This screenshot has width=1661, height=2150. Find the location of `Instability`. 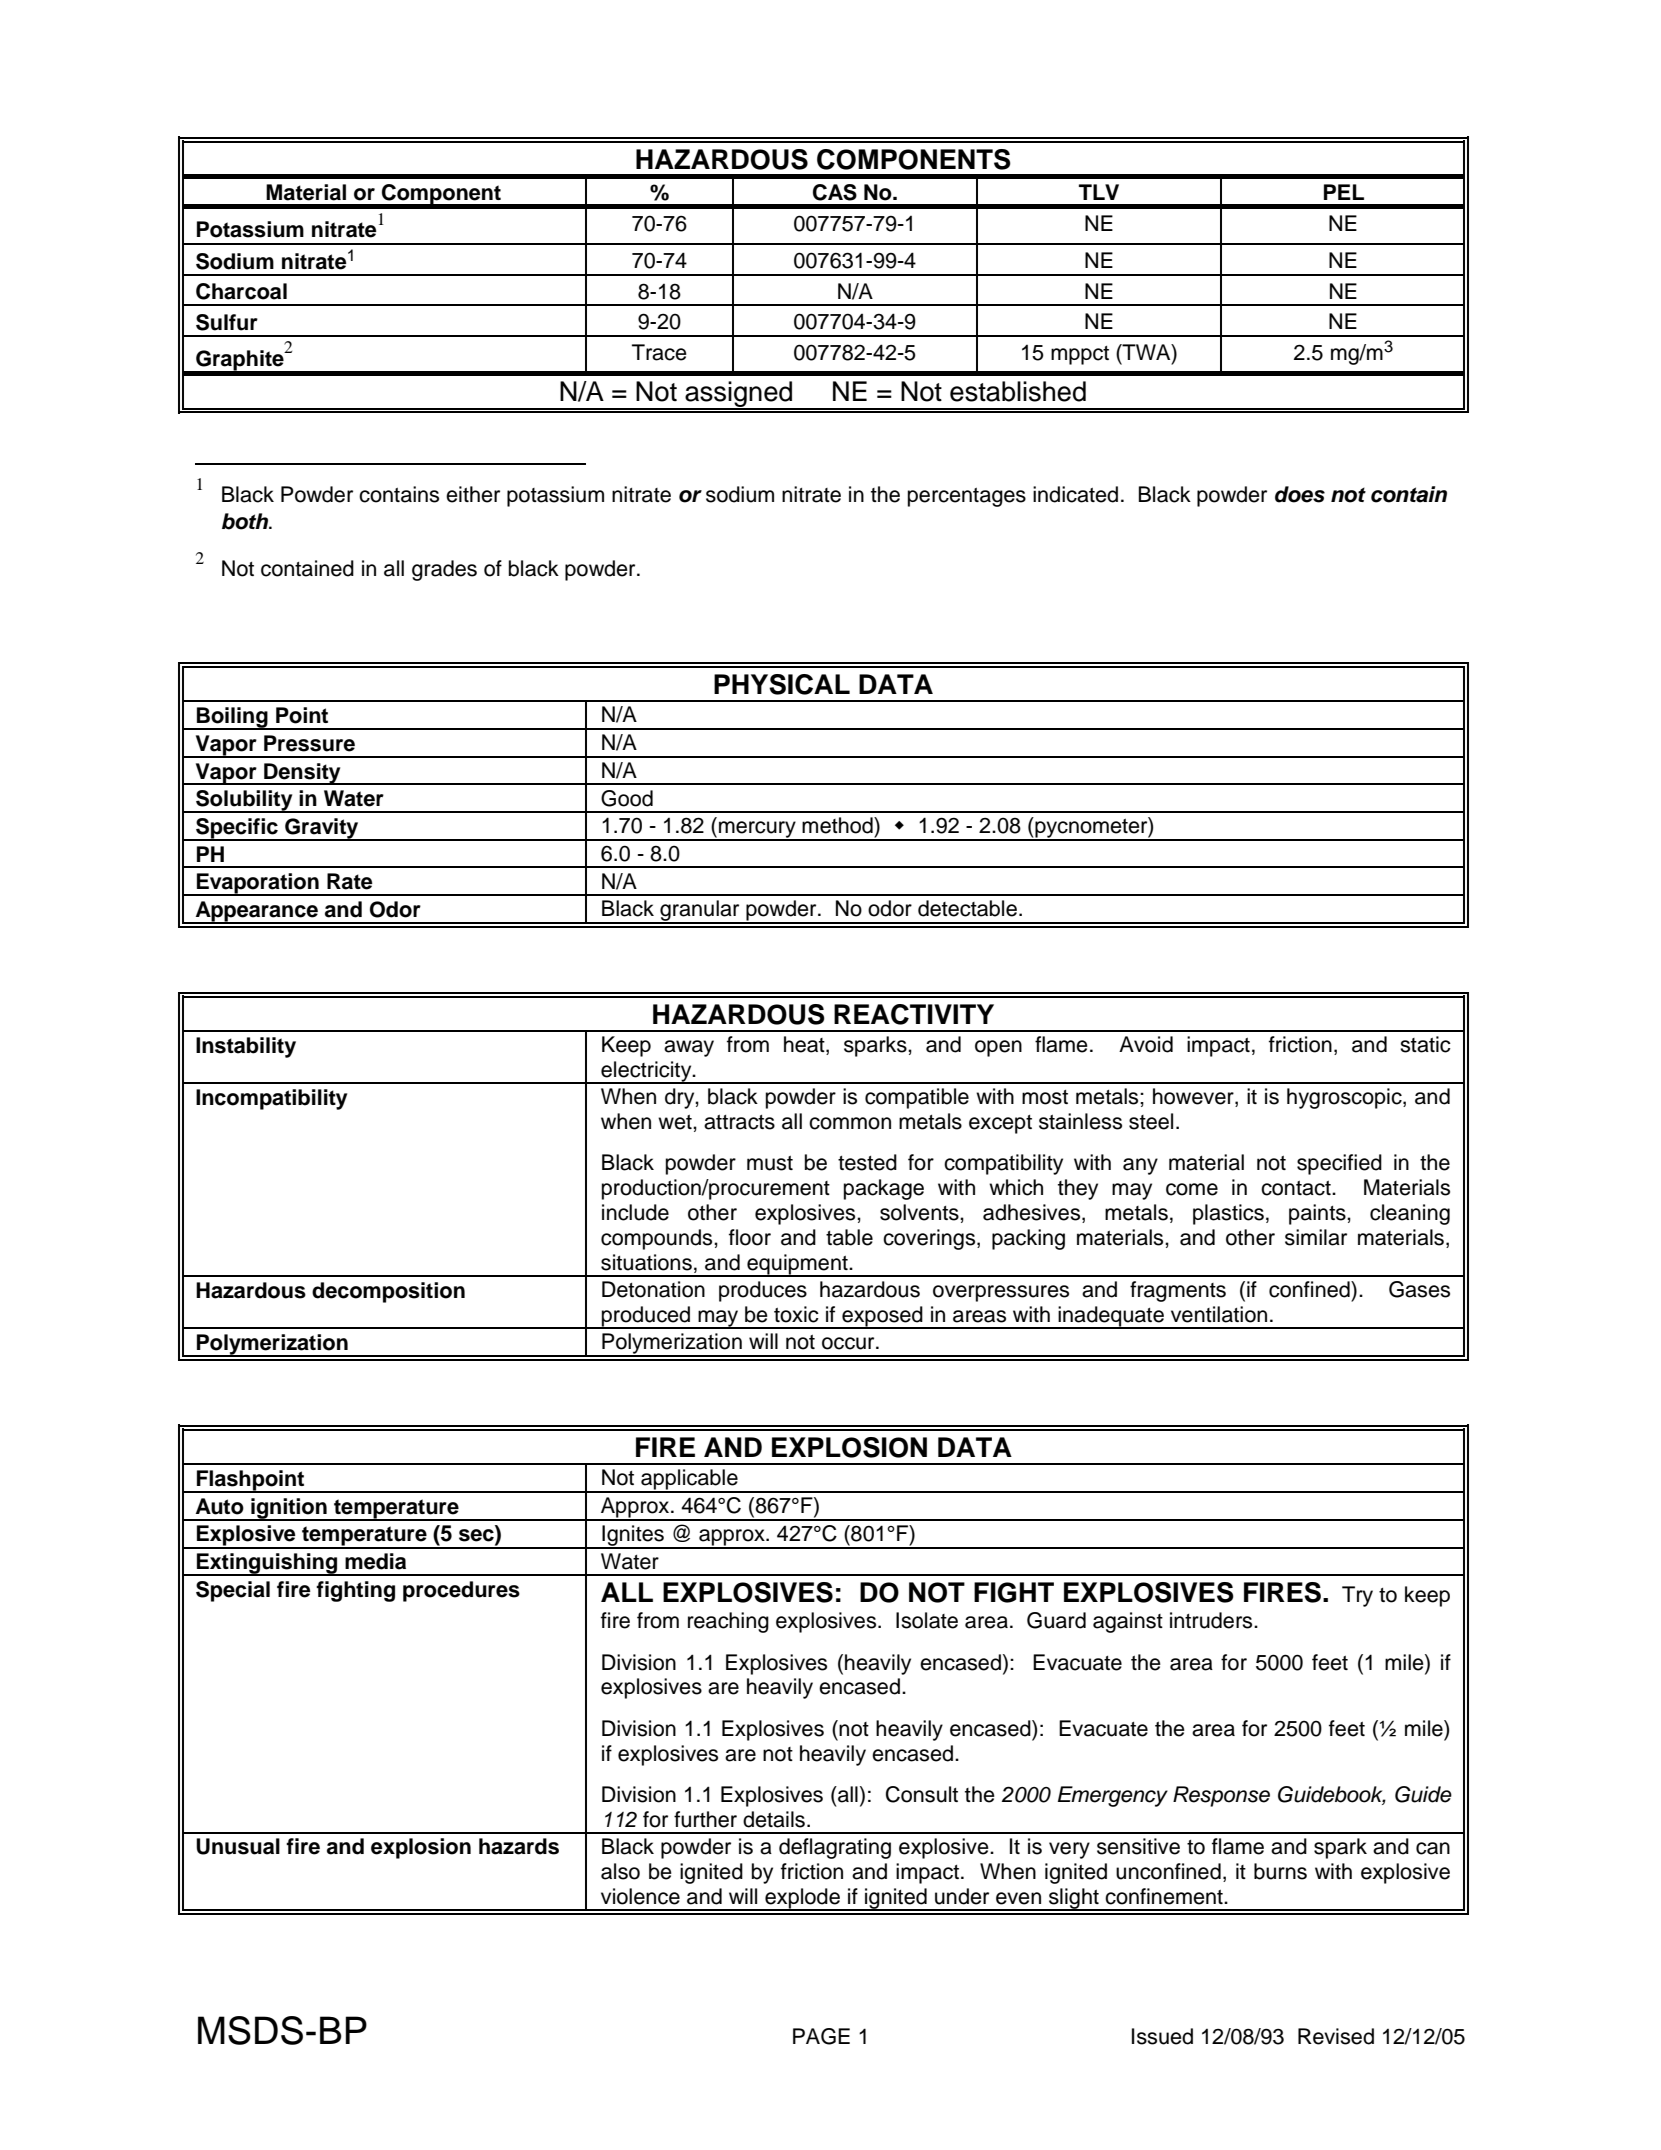

Instability is located at coordinates (246, 1047).
